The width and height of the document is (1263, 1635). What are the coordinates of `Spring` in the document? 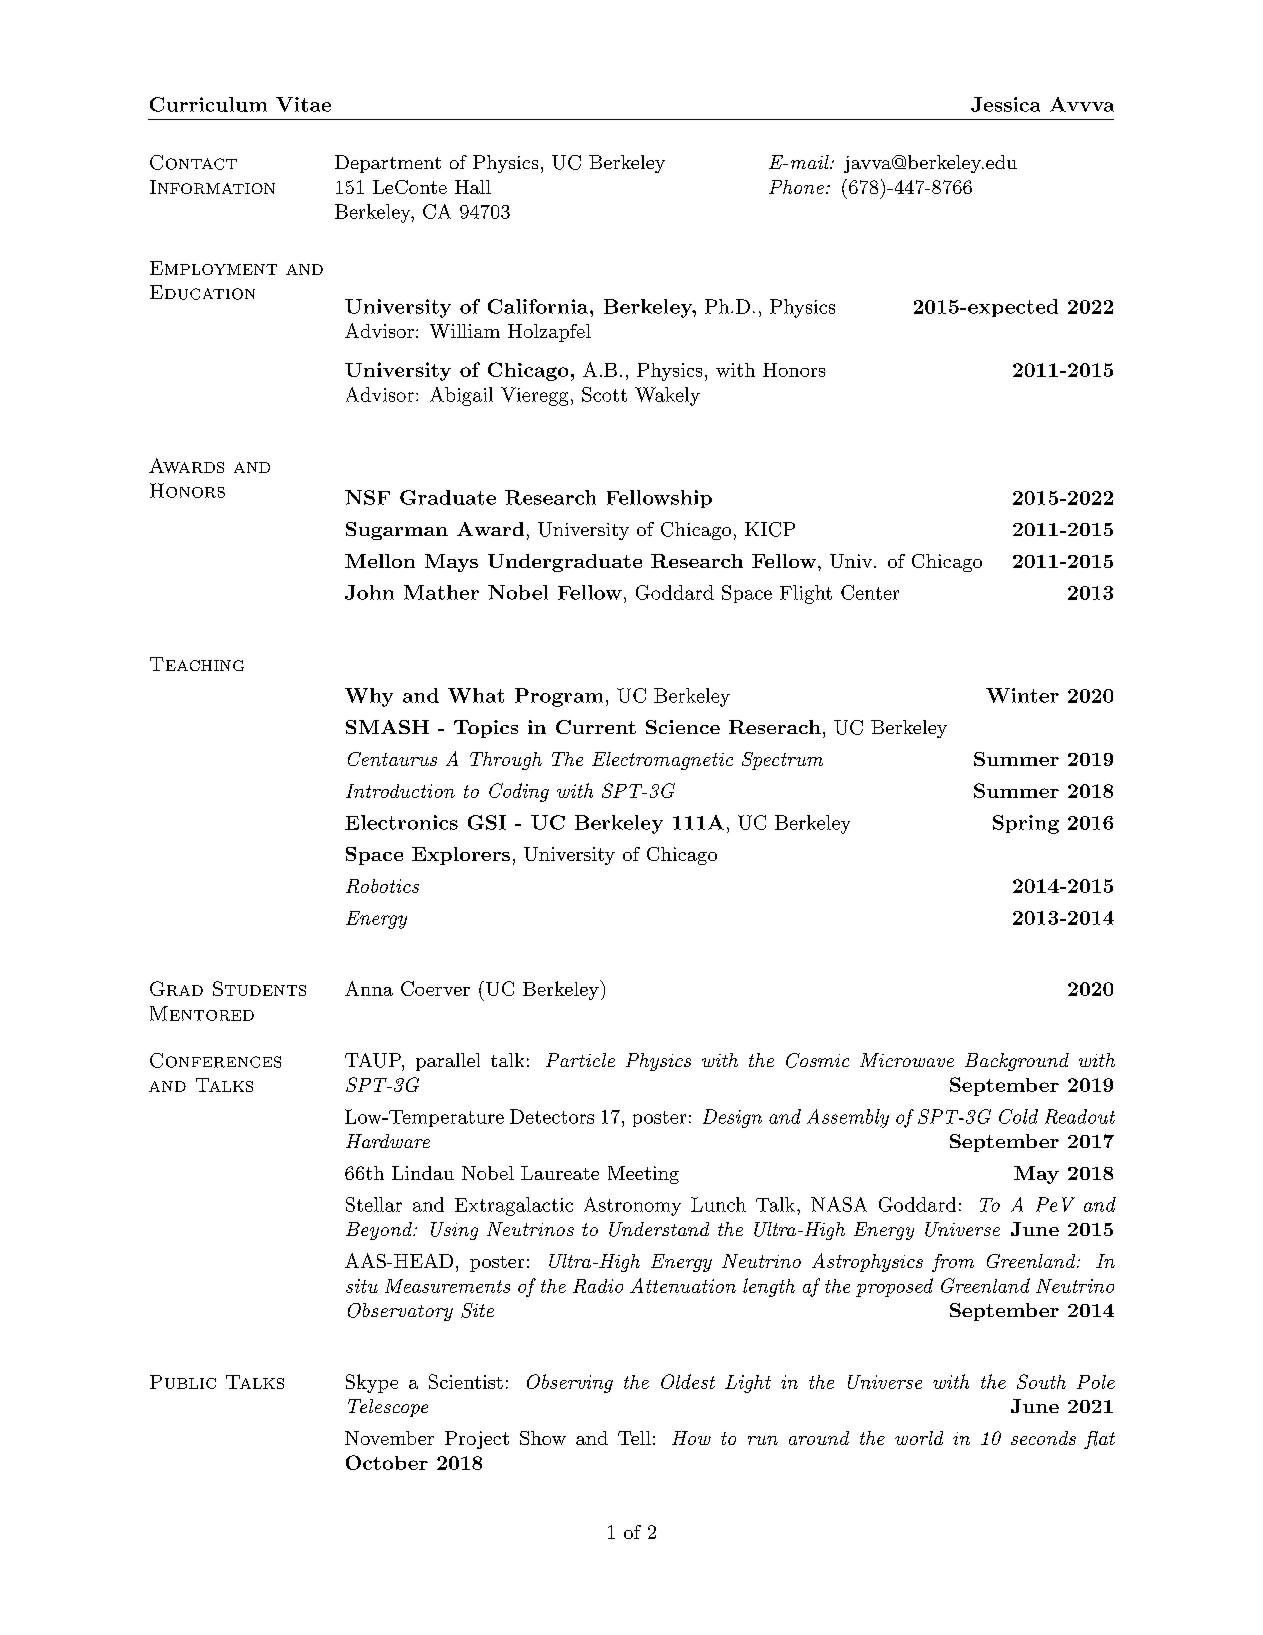 It's located at (1026, 824).
